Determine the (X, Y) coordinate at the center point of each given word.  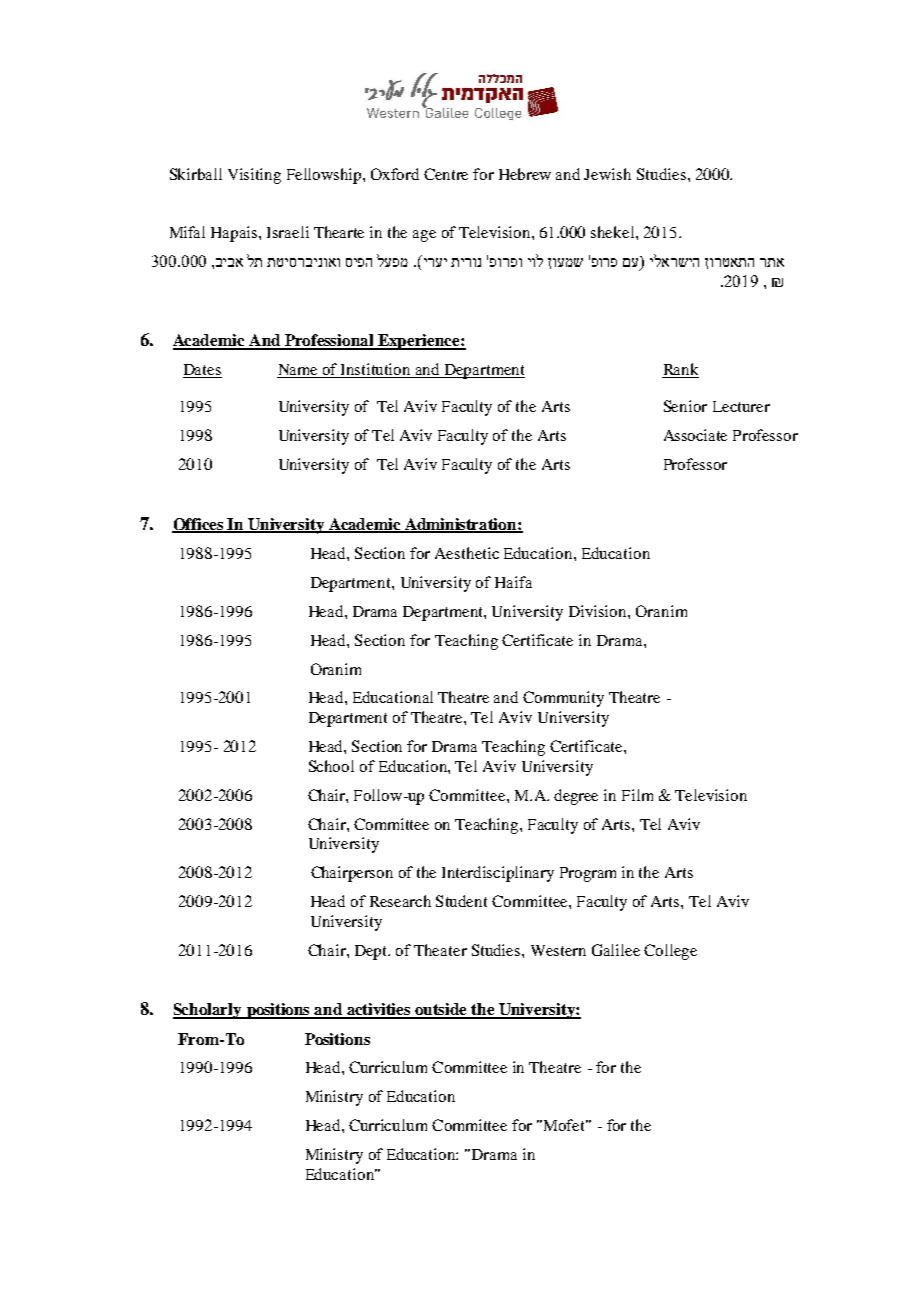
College (670, 952)
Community (563, 699)
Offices (199, 525)
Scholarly (208, 1011)
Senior (685, 406)
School (331, 766)
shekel (614, 232)
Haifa (513, 582)
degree (576, 797)
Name (299, 371)
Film (637, 795)
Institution (376, 370)
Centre (446, 174)
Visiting (254, 176)
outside (442, 1010)
